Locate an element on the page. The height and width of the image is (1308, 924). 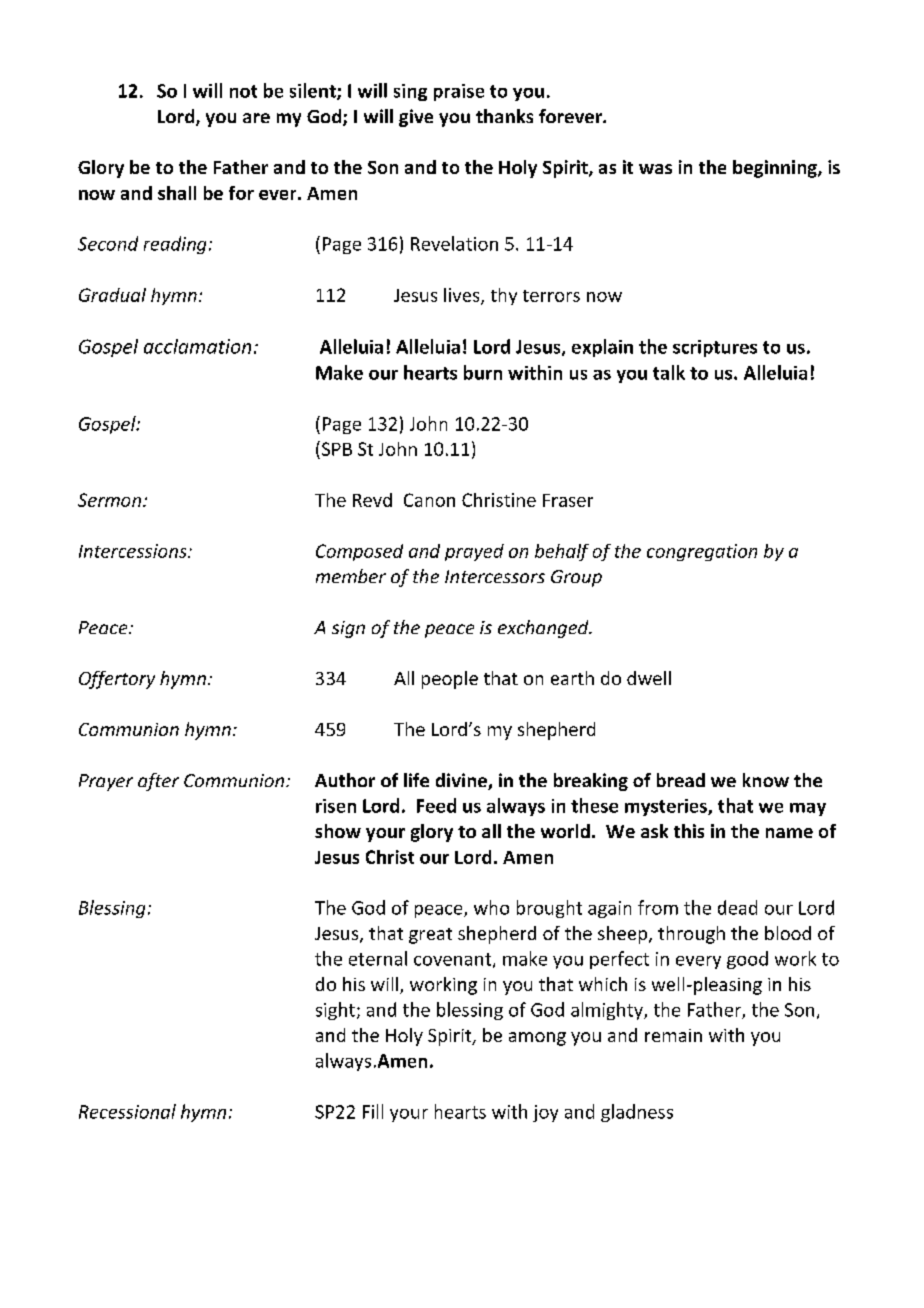
after is located at coordinates (158, 782).
